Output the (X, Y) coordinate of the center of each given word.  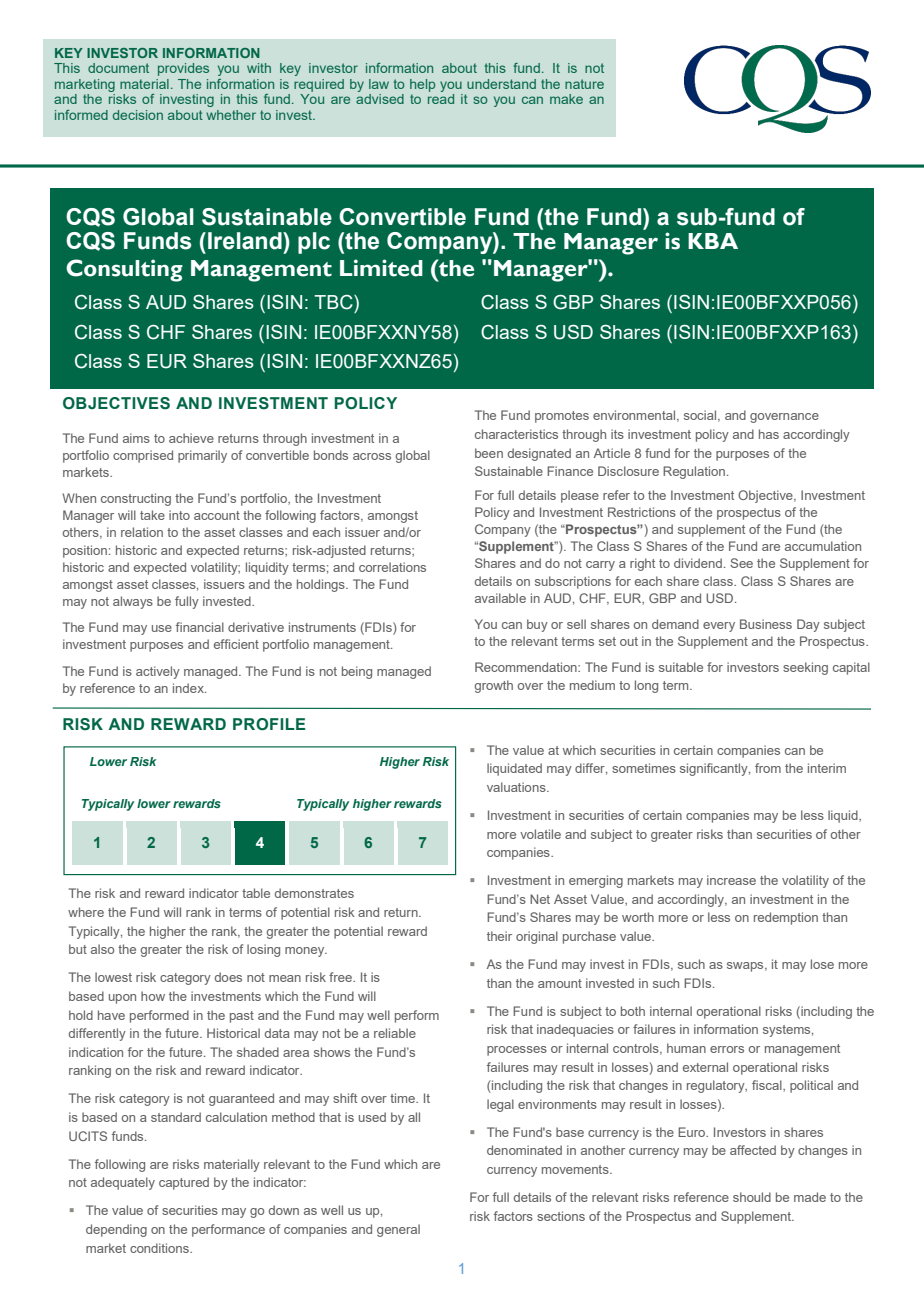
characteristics (516, 434)
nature (584, 84)
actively (158, 672)
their (499, 936)
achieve (191, 438)
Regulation (694, 472)
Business (766, 624)
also (102, 949)
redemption (786, 918)
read (441, 99)
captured (184, 1183)
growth (493, 686)
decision (138, 115)
